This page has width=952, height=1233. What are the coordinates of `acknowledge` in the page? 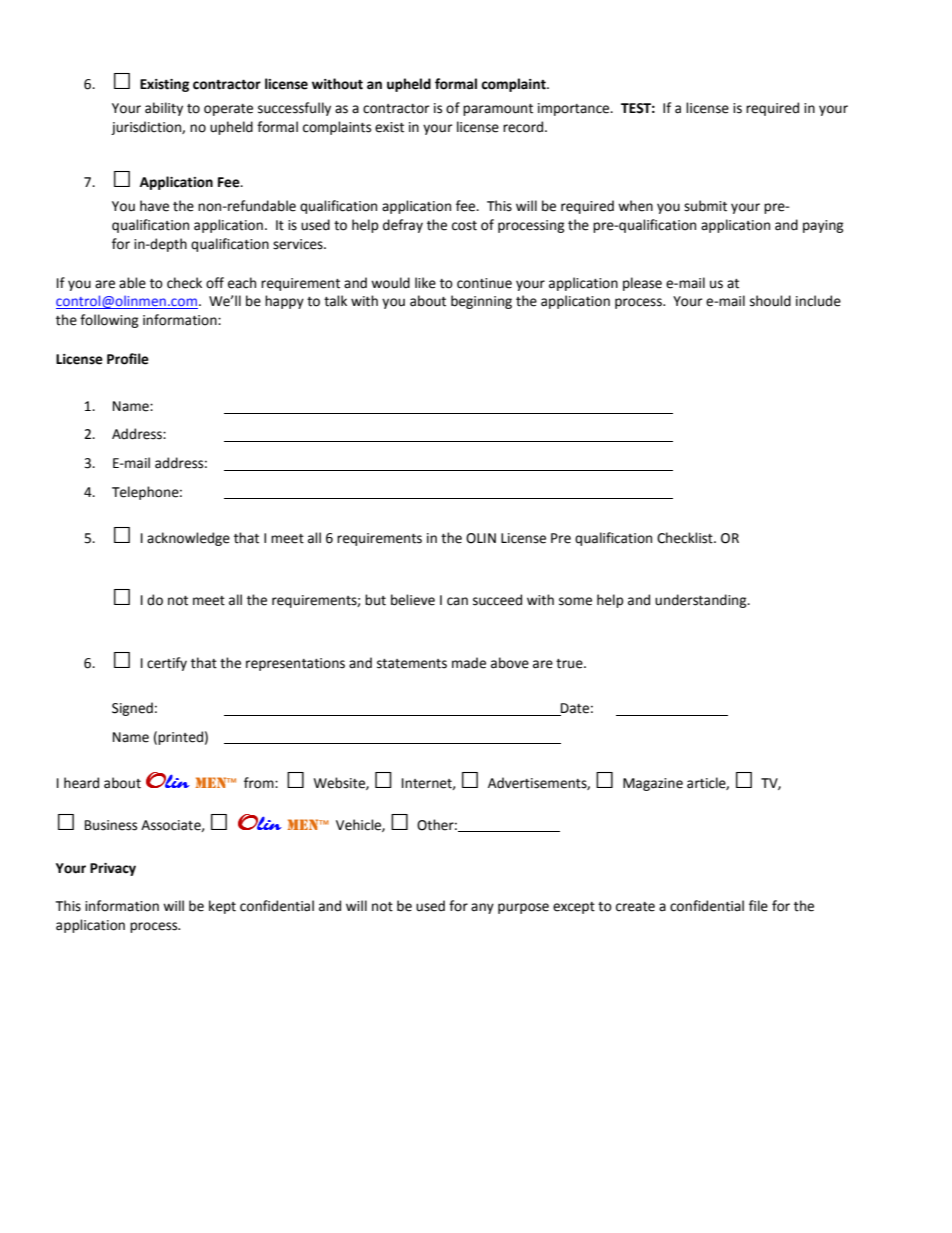 It's located at (188, 539).
